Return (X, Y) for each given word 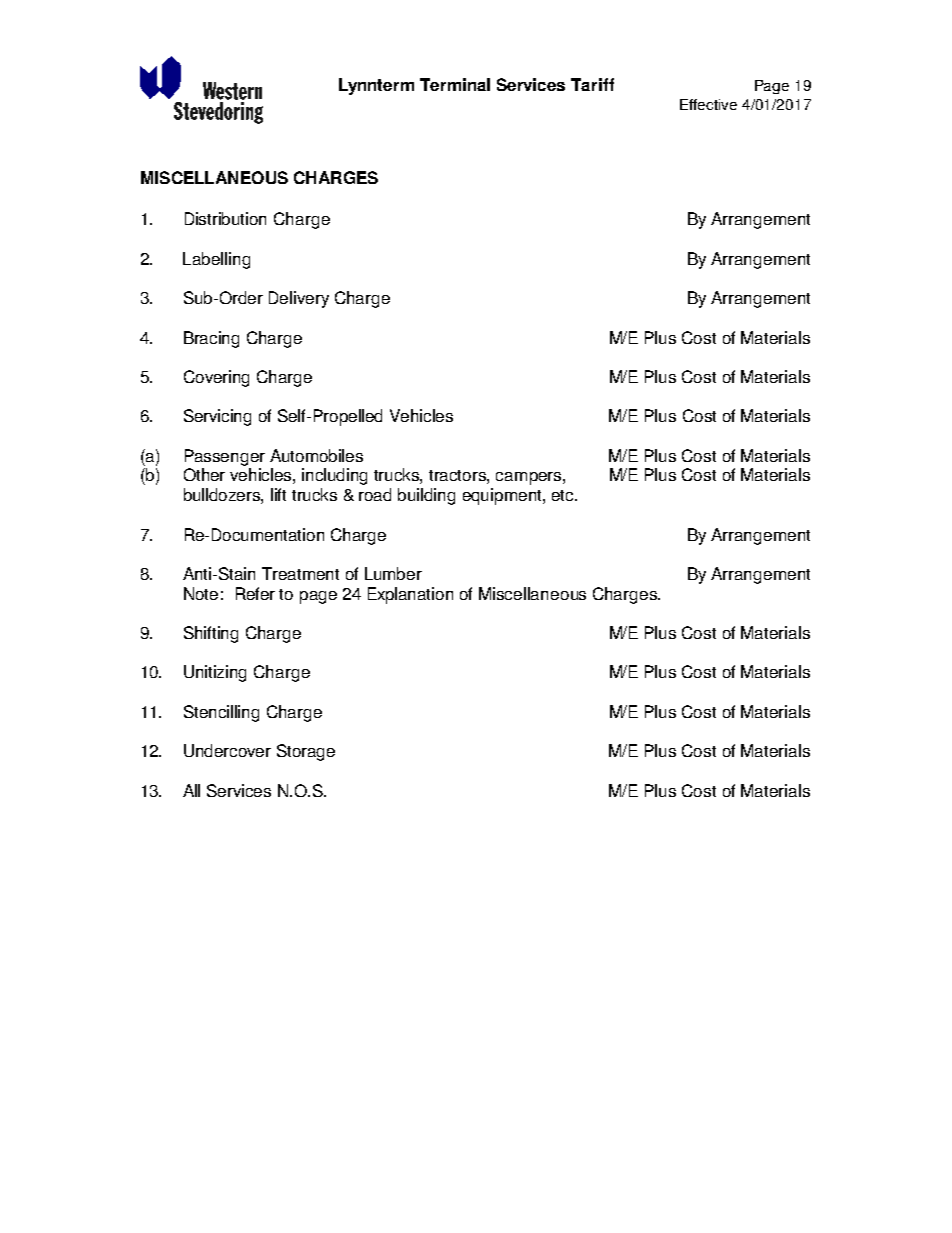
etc (564, 495)
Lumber (393, 573)
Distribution (225, 218)
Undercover (227, 750)
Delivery (299, 299)
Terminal (455, 84)
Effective (708, 104)
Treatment (300, 573)
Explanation (410, 595)
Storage (306, 752)
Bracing (211, 339)
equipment (503, 496)
